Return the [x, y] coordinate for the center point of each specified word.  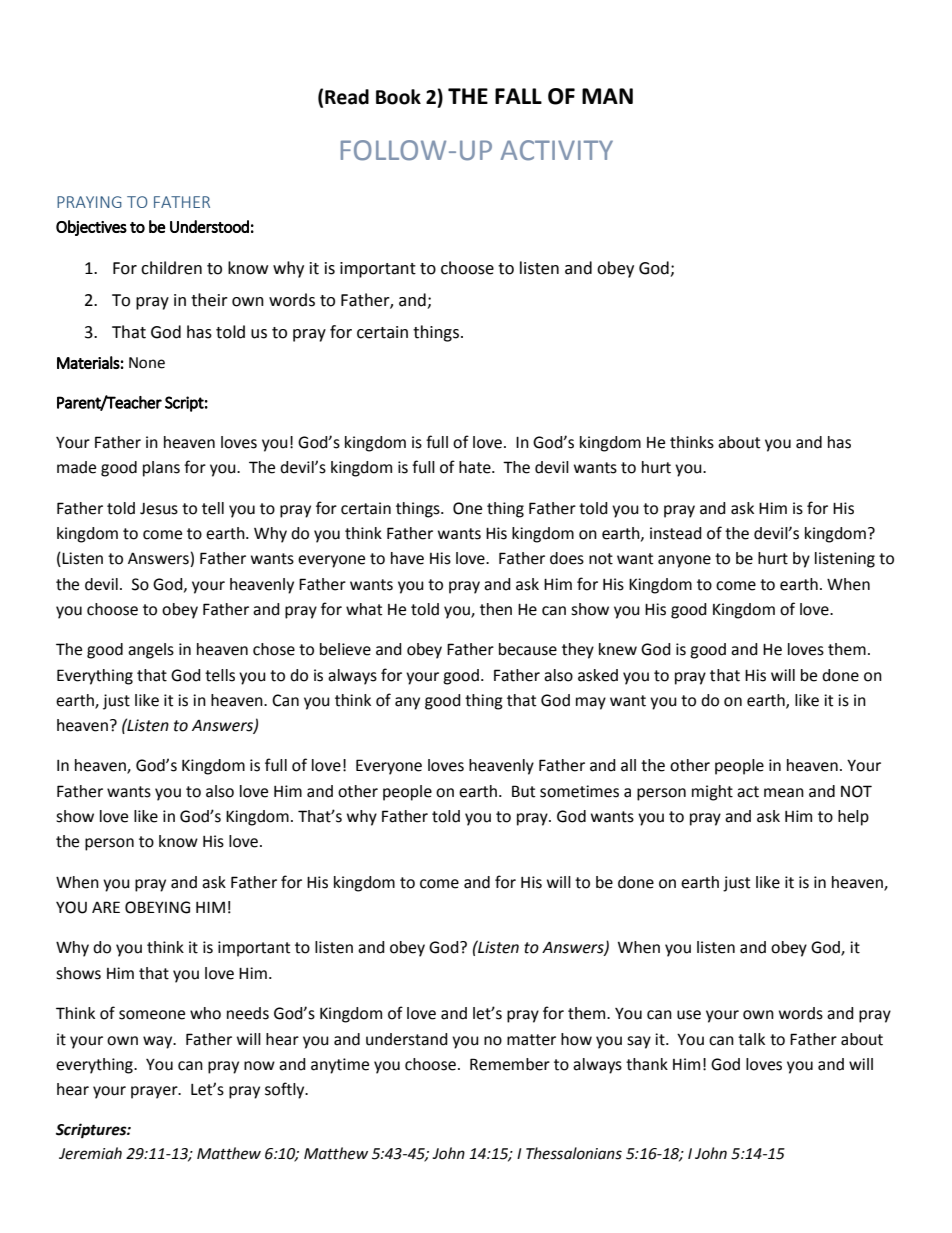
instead [676, 533]
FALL [518, 96]
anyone [684, 561]
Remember [510, 1064]
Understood [209, 226]
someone [152, 1015]
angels [151, 651]
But [523, 791]
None [147, 363]
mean [784, 793]
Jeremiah [90, 1153]
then [496, 609]
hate [476, 467]
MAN [607, 96]
